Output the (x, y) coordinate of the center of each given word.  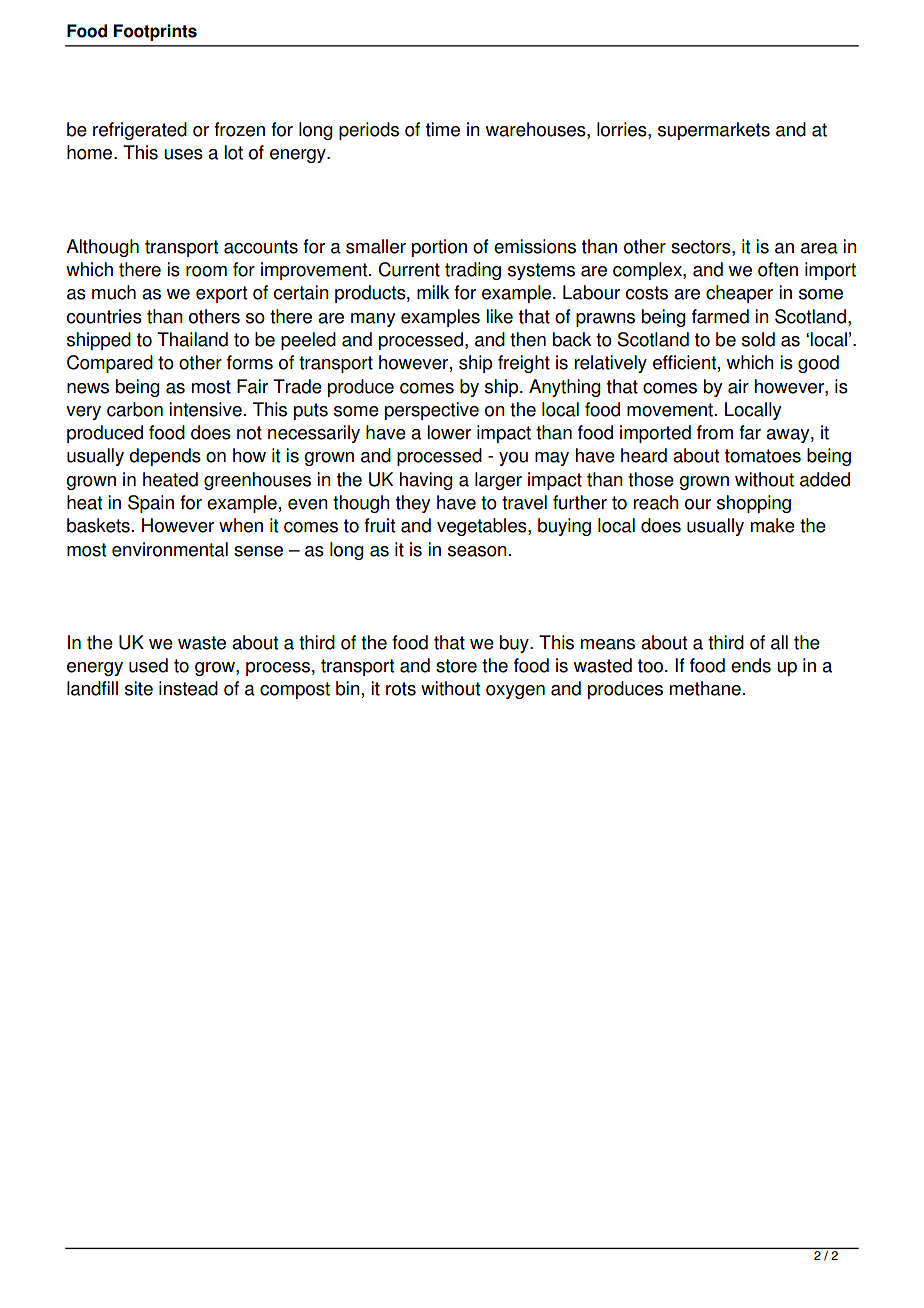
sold (758, 339)
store (456, 666)
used (148, 665)
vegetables (483, 527)
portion (439, 248)
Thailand (192, 339)
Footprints (155, 32)
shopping (754, 504)
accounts (261, 247)
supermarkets (714, 131)
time (443, 129)
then (528, 339)
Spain (151, 504)
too (650, 666)
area (819, 248)
